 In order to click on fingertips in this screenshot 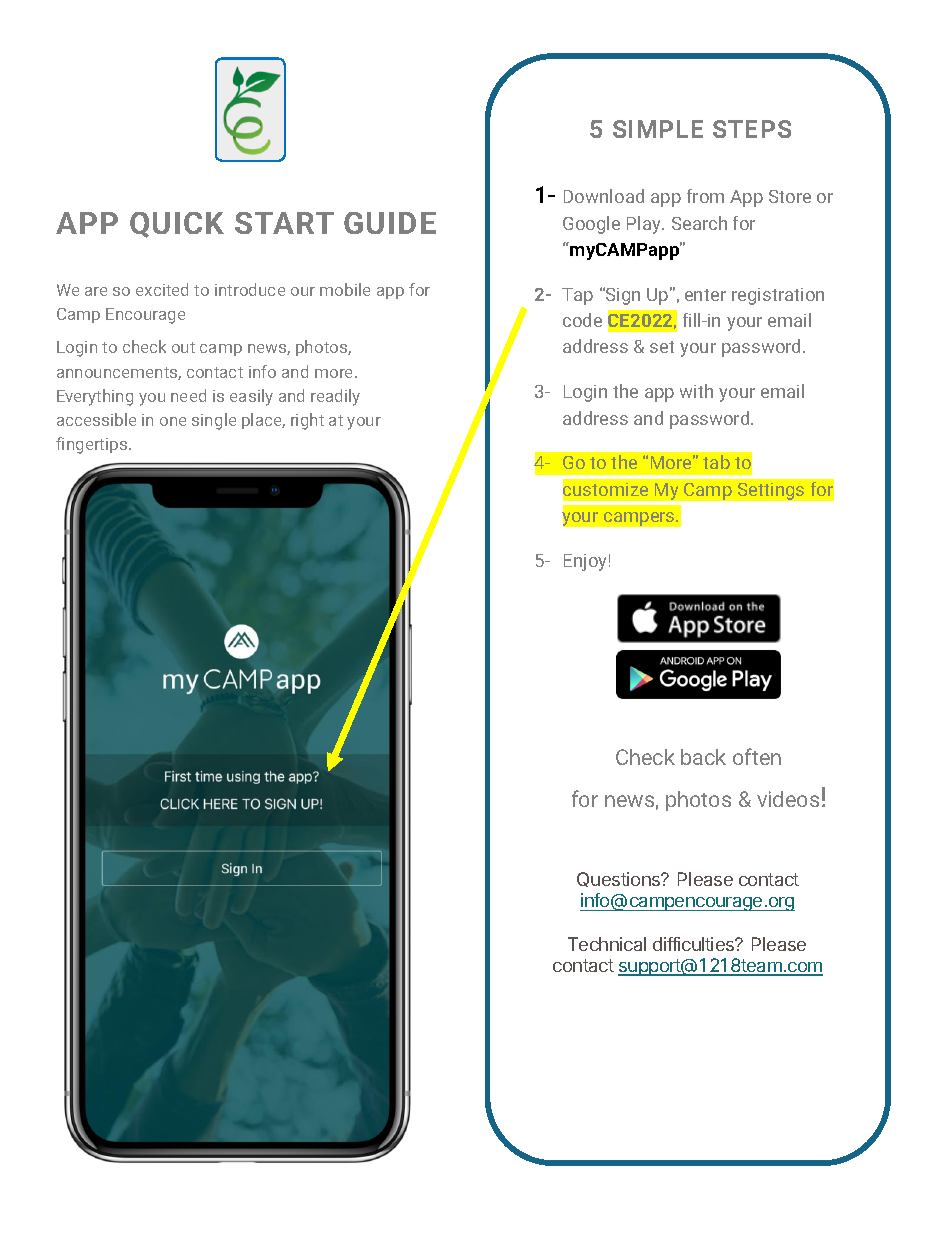, I will do `click(93, 445)`.
